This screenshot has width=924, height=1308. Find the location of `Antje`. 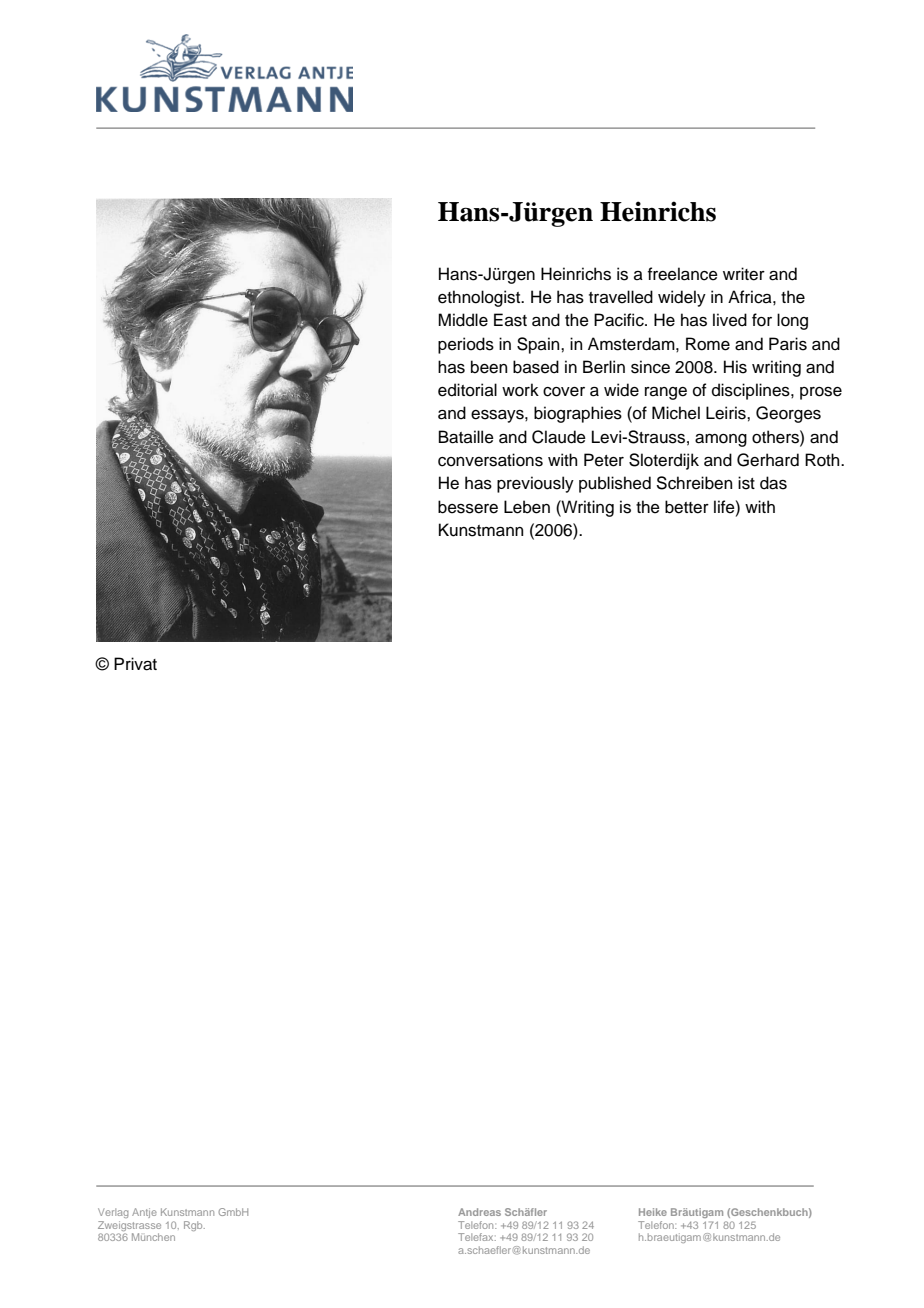

Antje is located at coordinates (144, 1213).
